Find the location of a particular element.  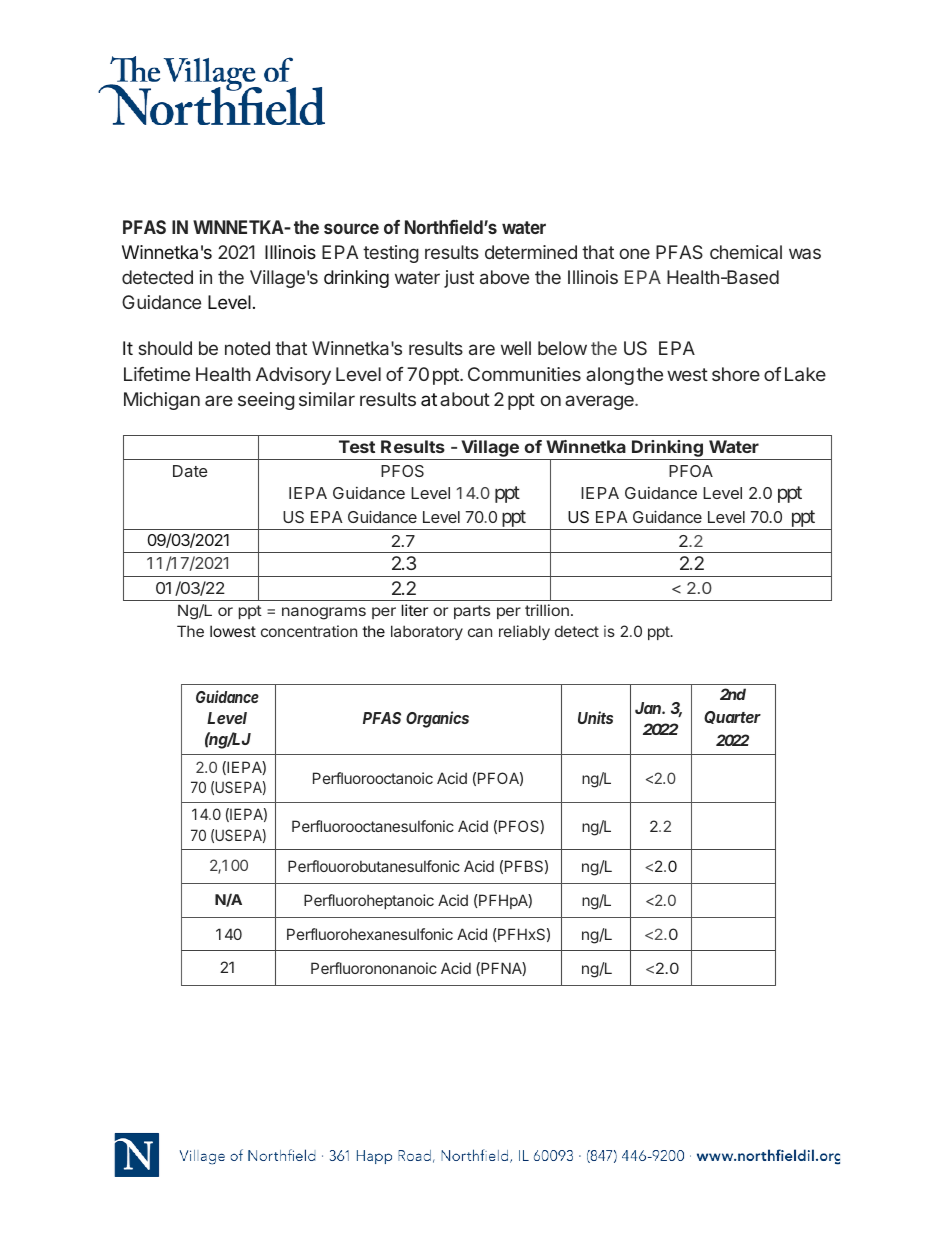

can is located at coordinates (480, 632).
